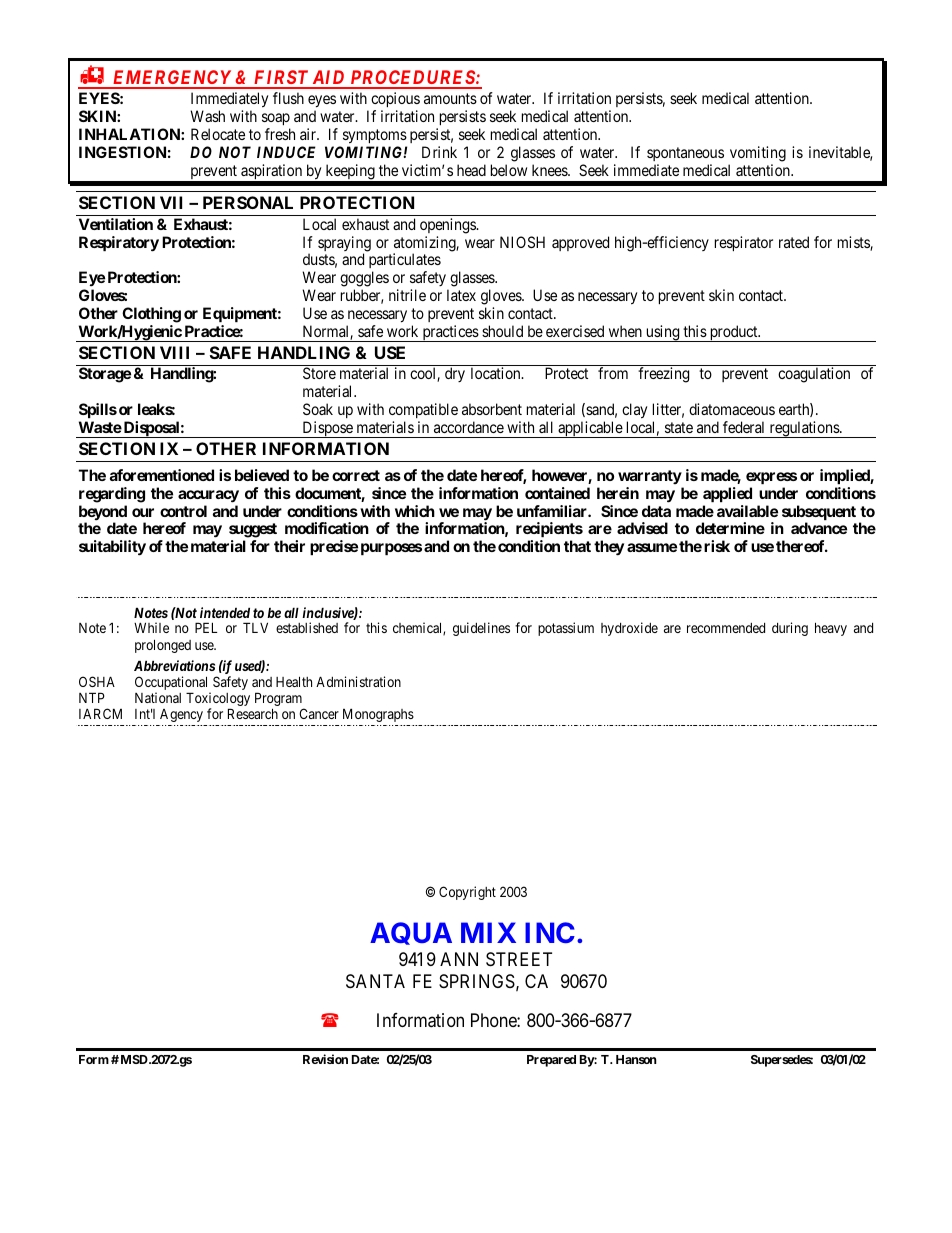  I want to click on recommended, so click(726, 628).
